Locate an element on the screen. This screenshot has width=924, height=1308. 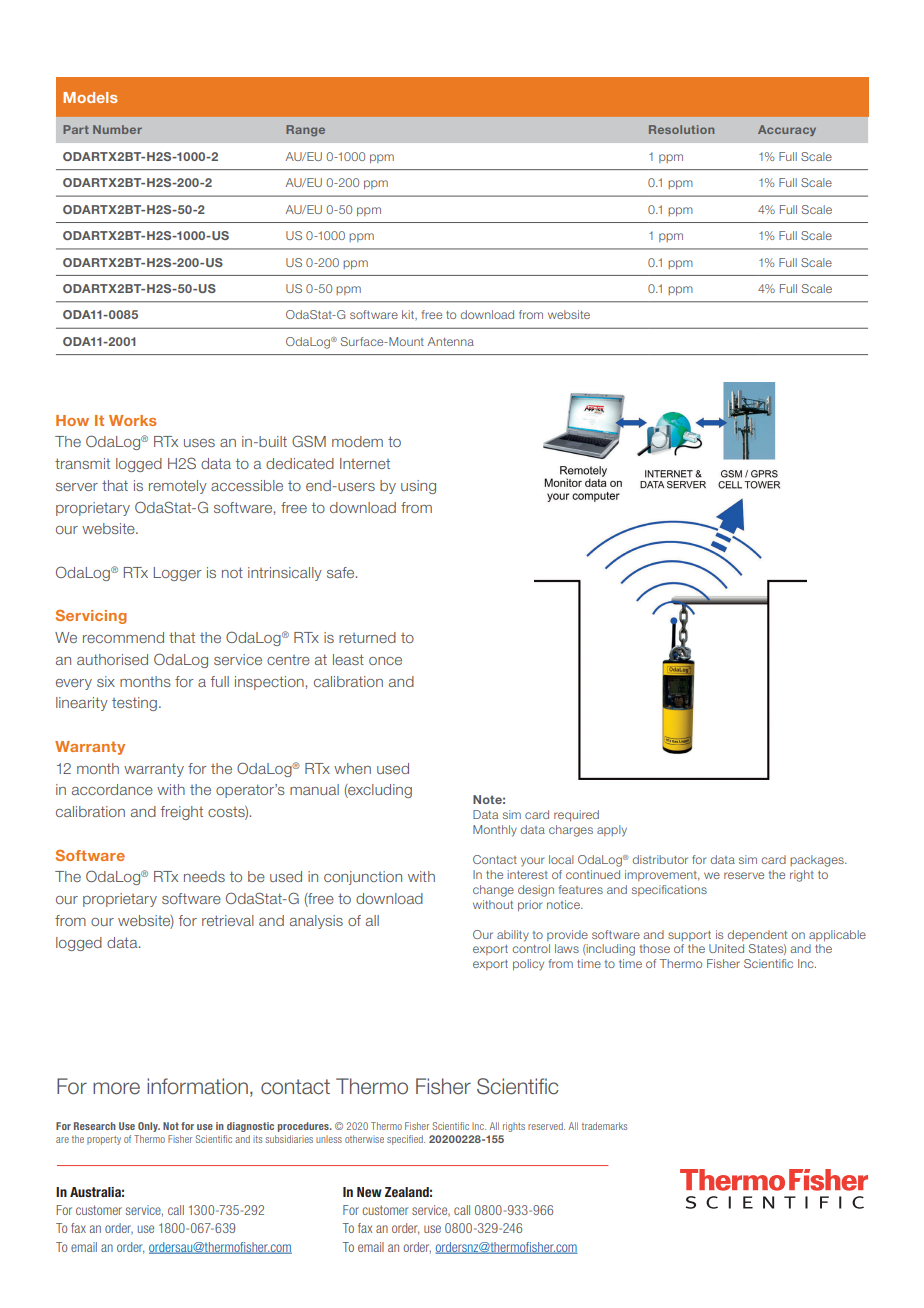
packages is located at coordinates (818, 861).
